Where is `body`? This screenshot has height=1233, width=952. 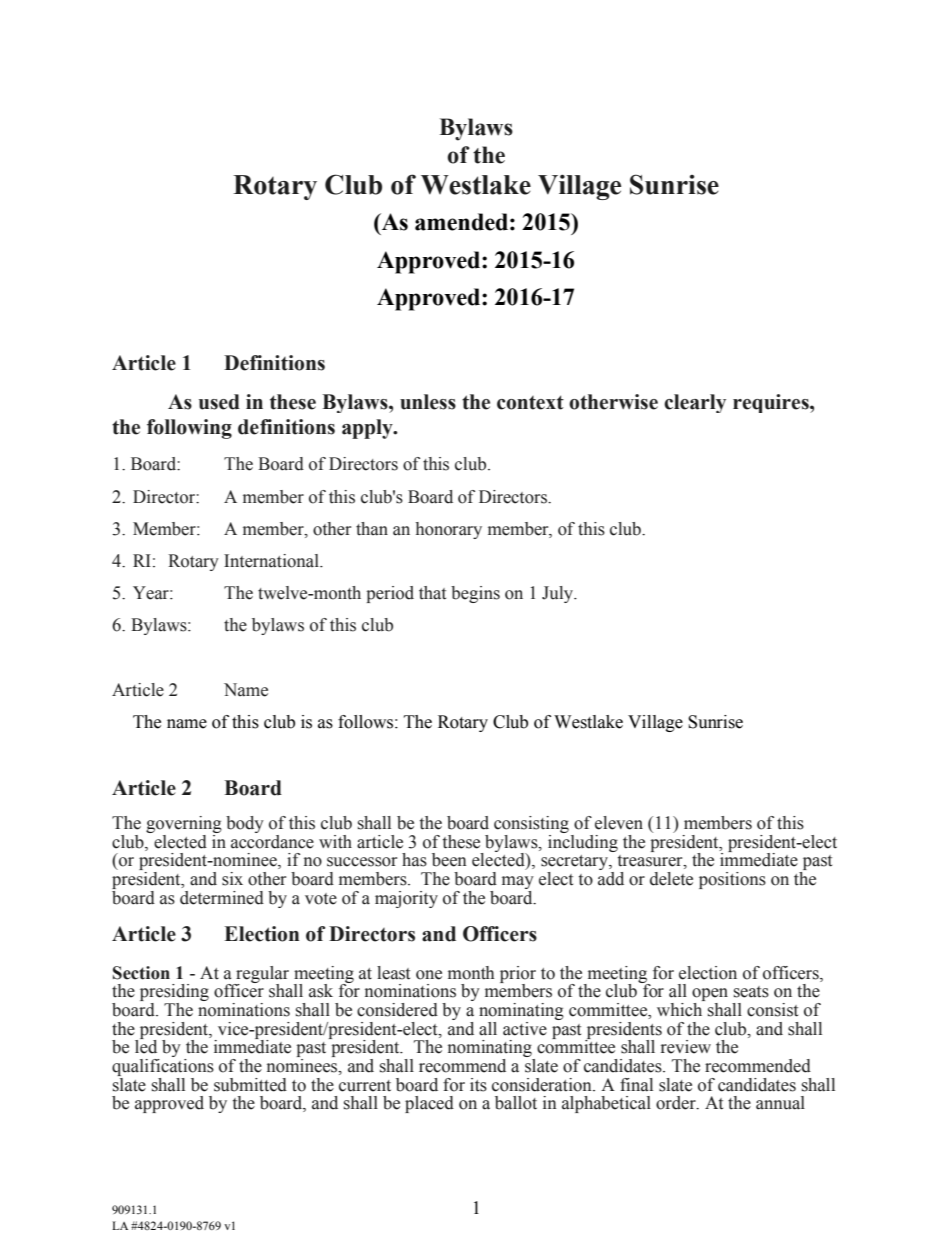 body is located at coordinates (245, 824).
